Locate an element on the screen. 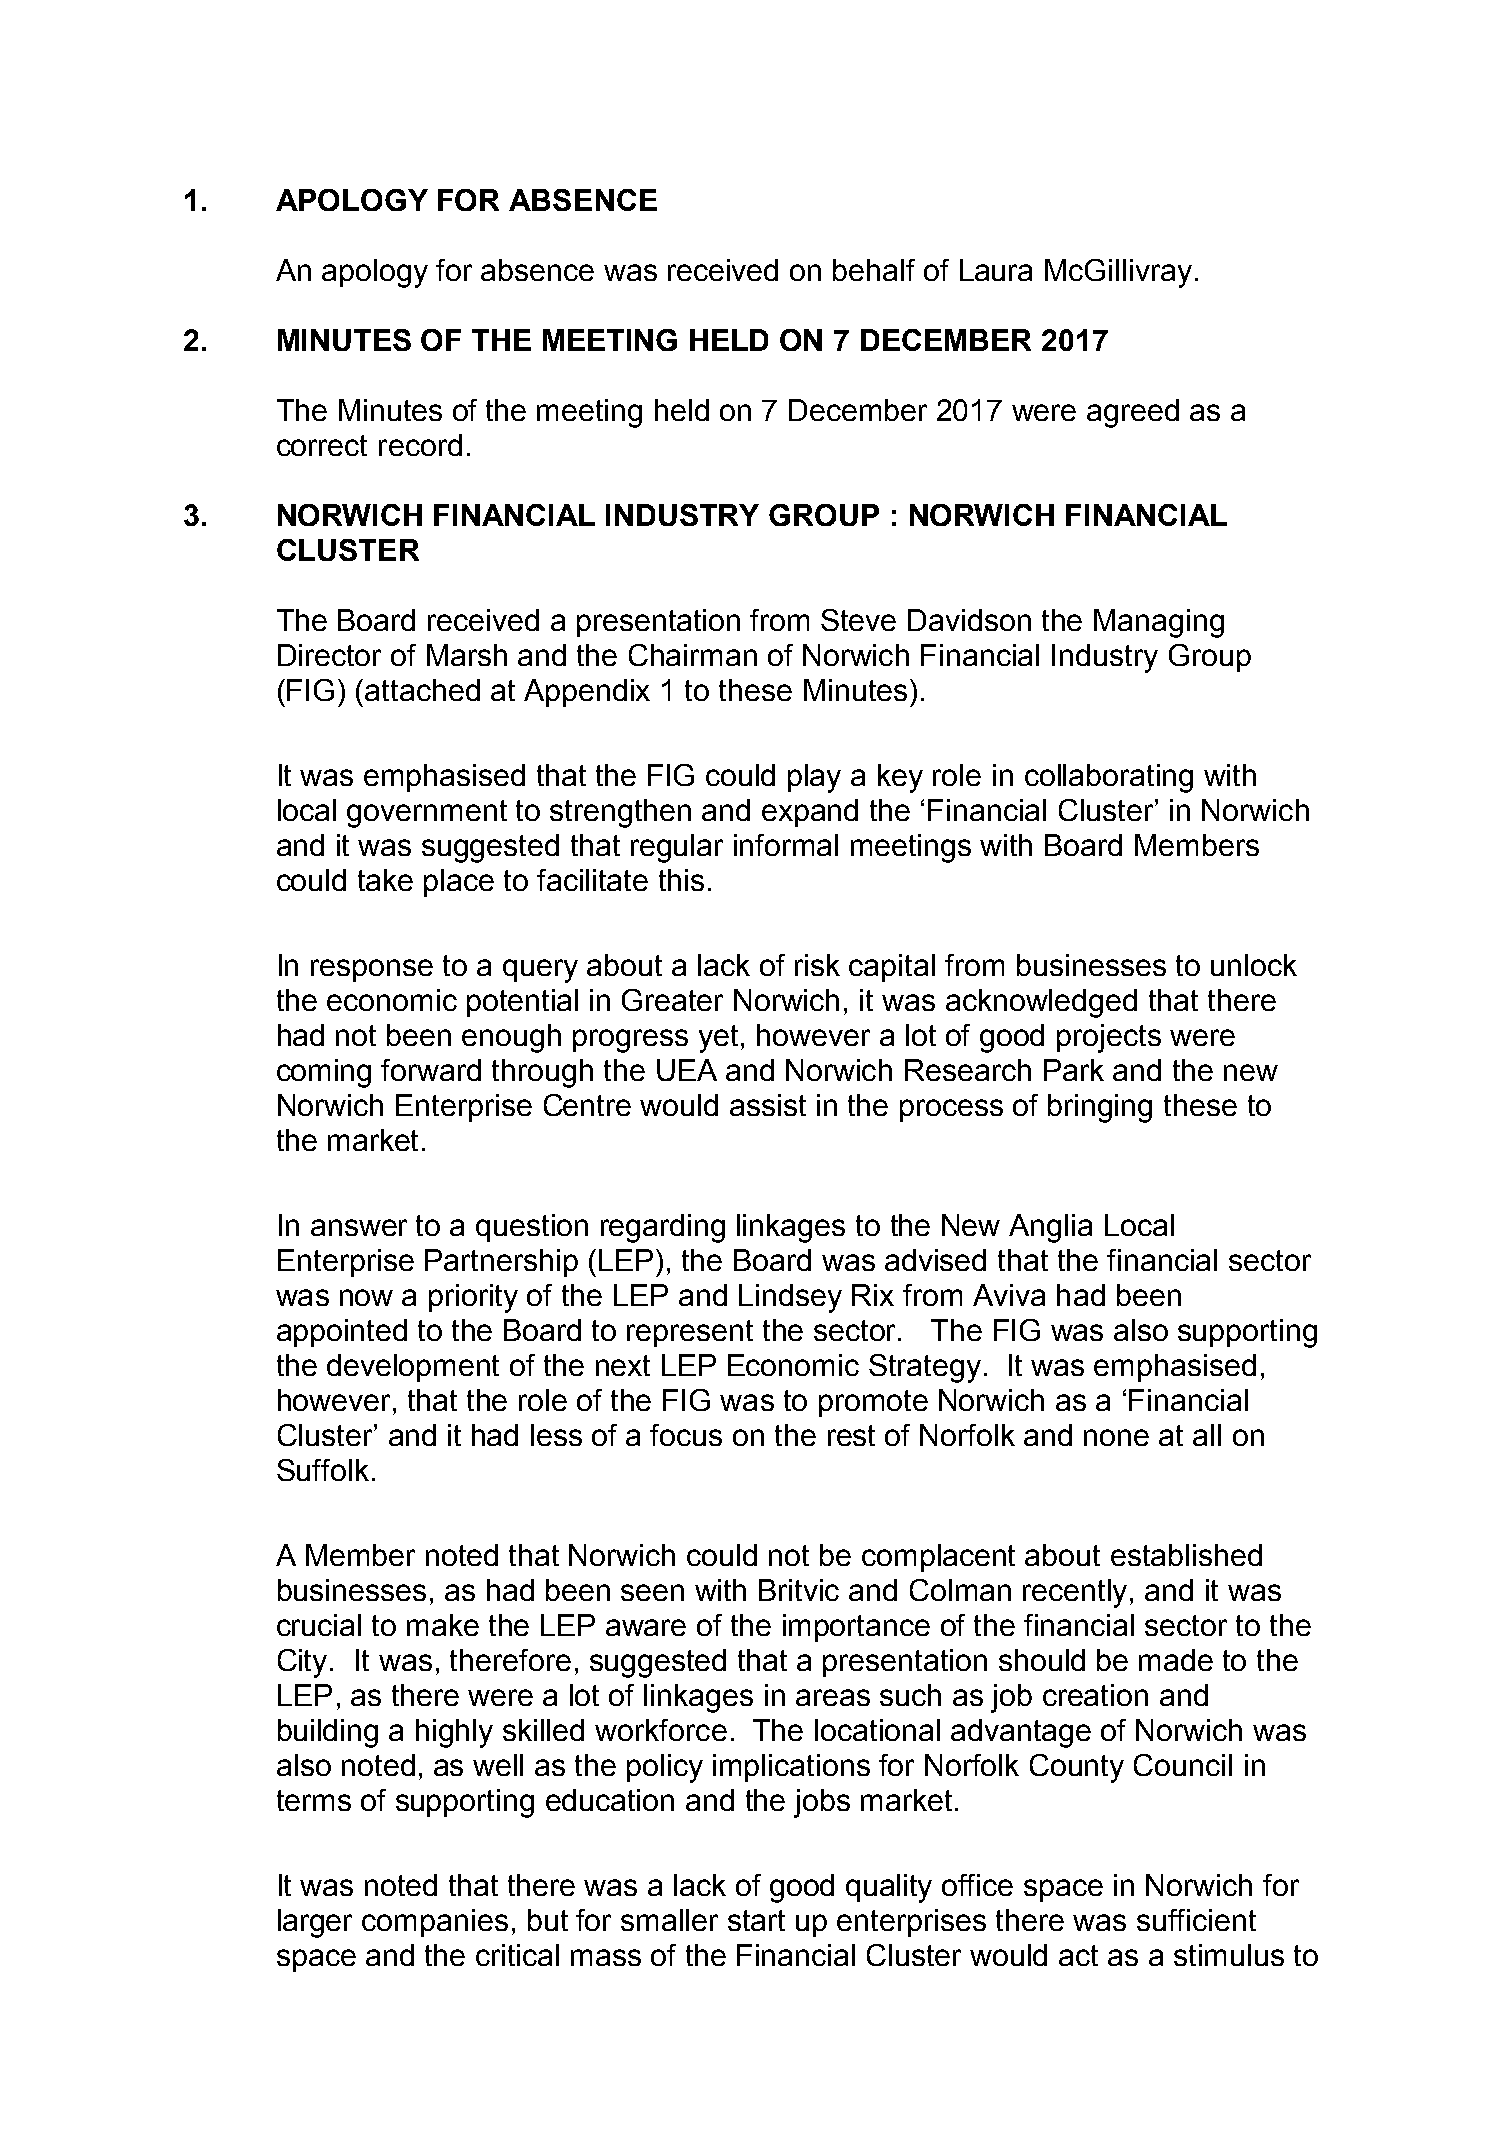 The image size is (1509, 2135). start is located at coordinates (756, 1920).
